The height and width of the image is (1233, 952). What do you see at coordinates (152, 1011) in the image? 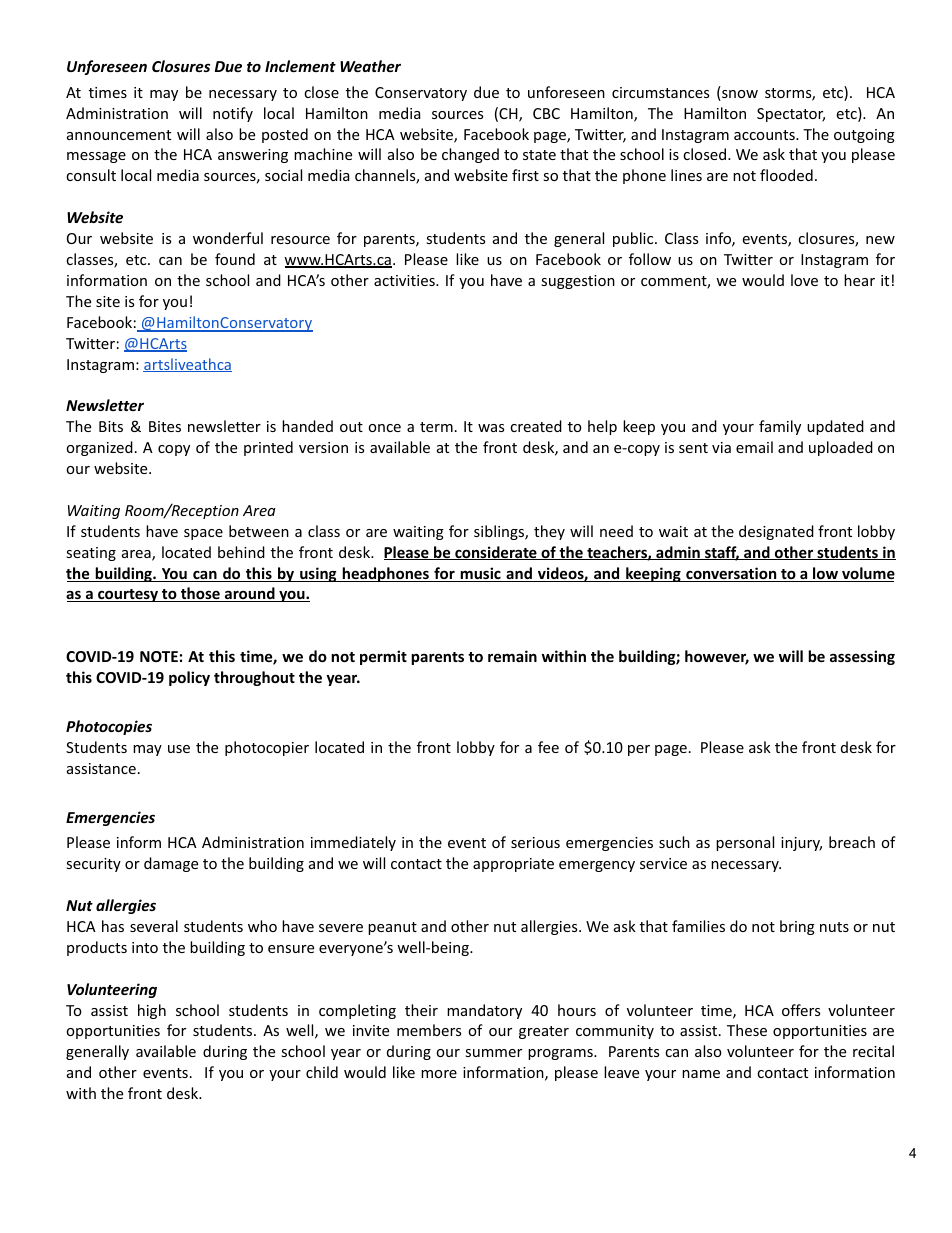
I see `high` at bounding box center [152, 1011].
